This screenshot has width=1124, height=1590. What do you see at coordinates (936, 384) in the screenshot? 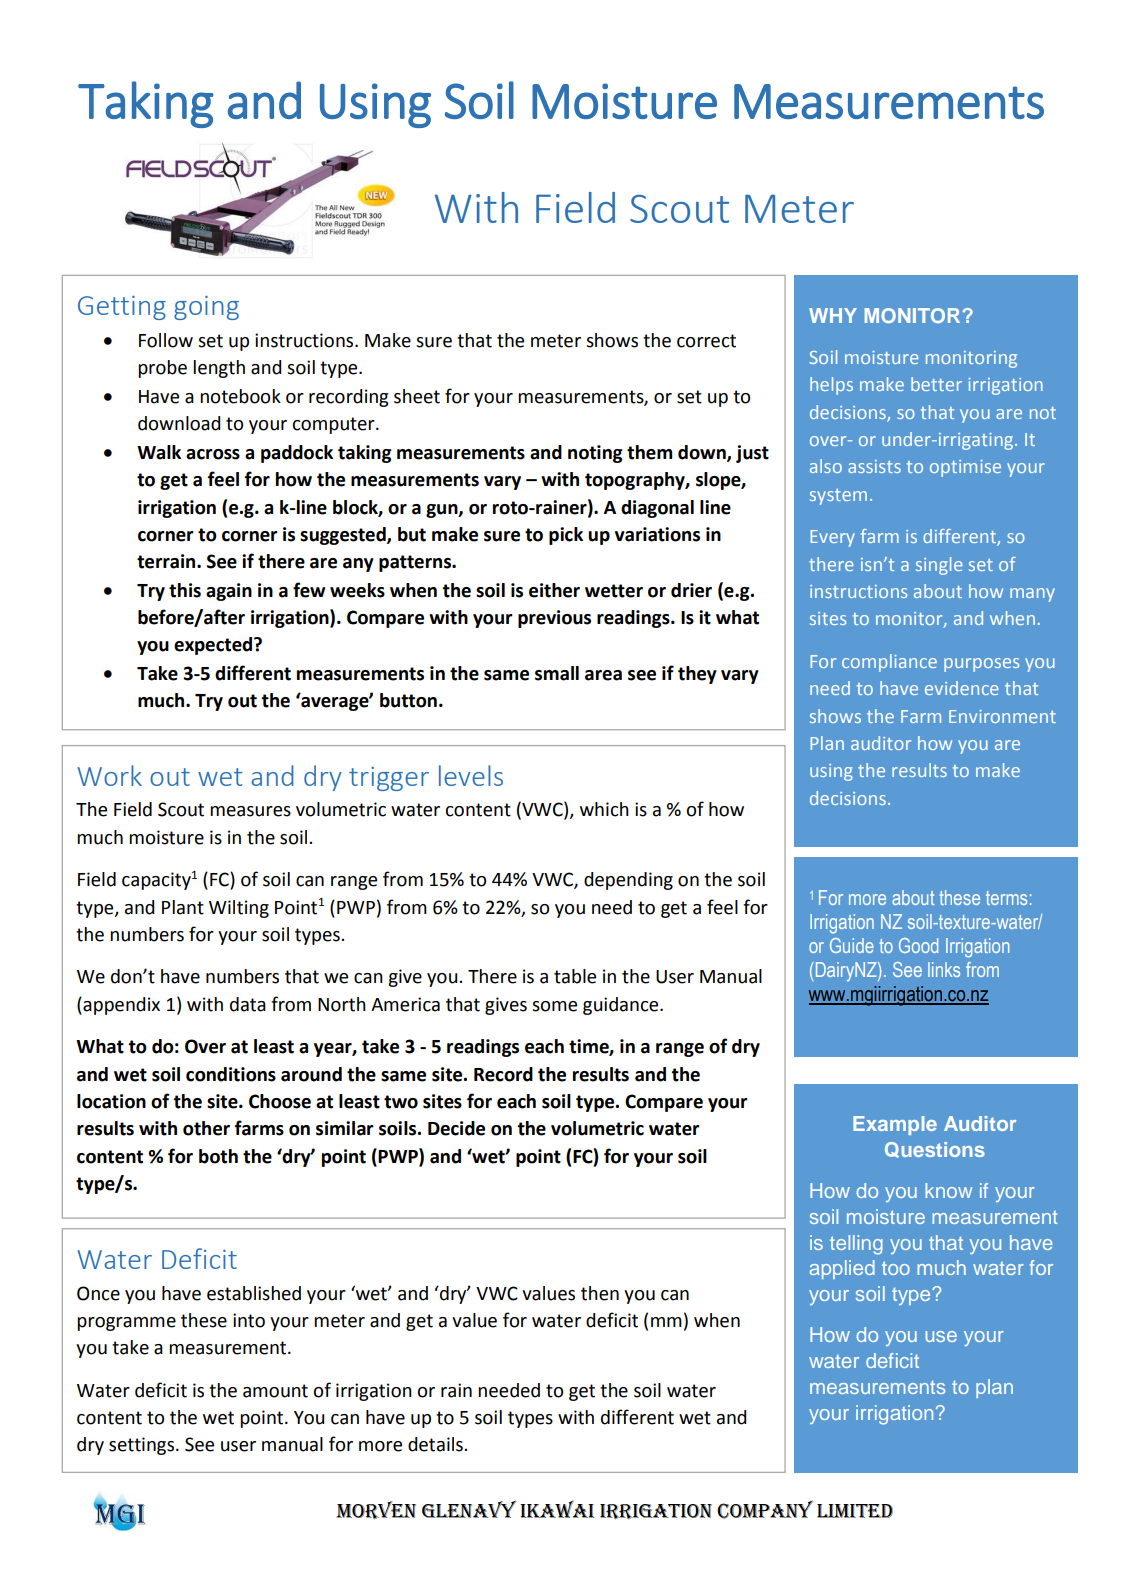
I see `better` at bounding box center [936, 384].
